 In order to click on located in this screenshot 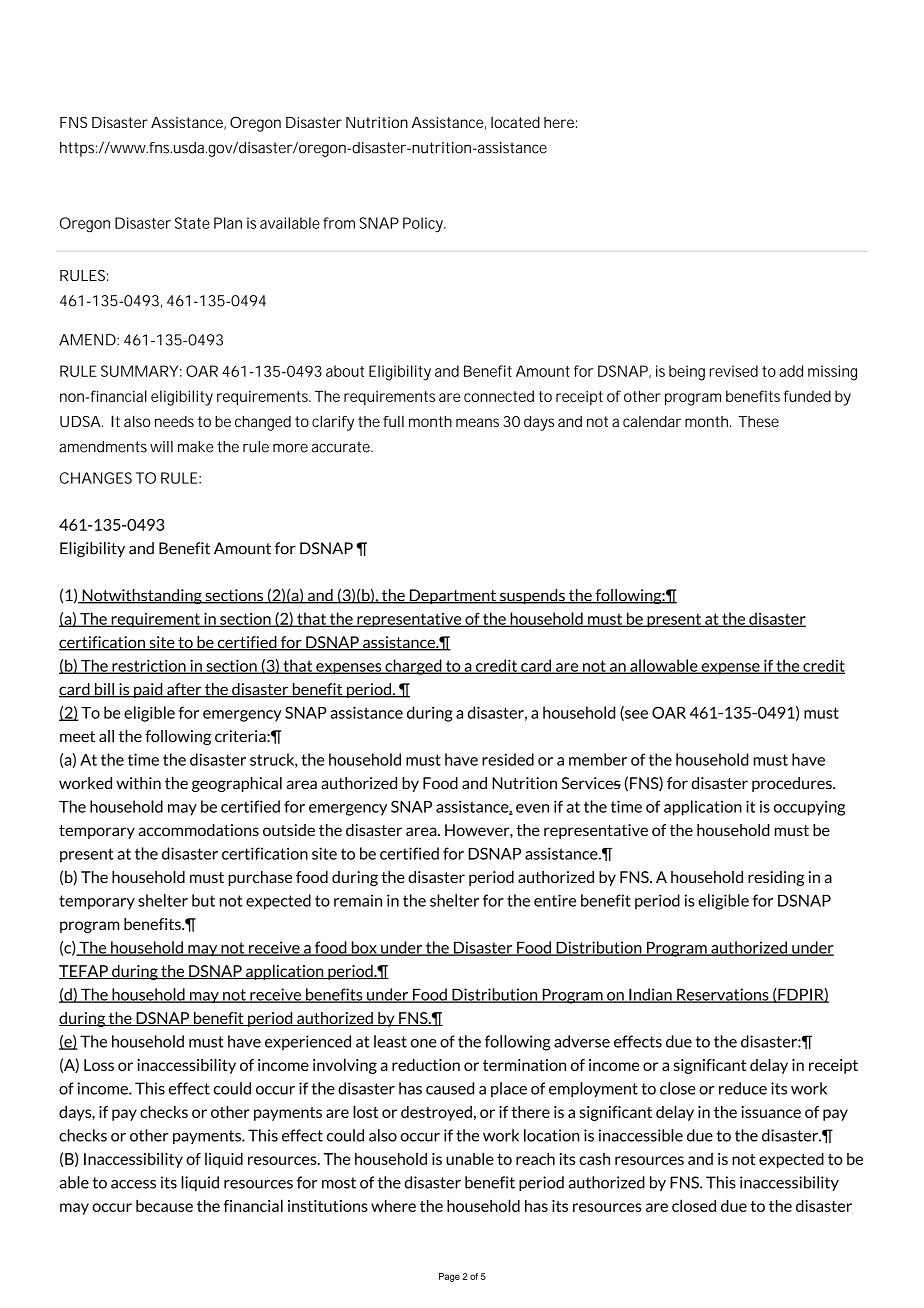, I will do `click(515, 122)`.
